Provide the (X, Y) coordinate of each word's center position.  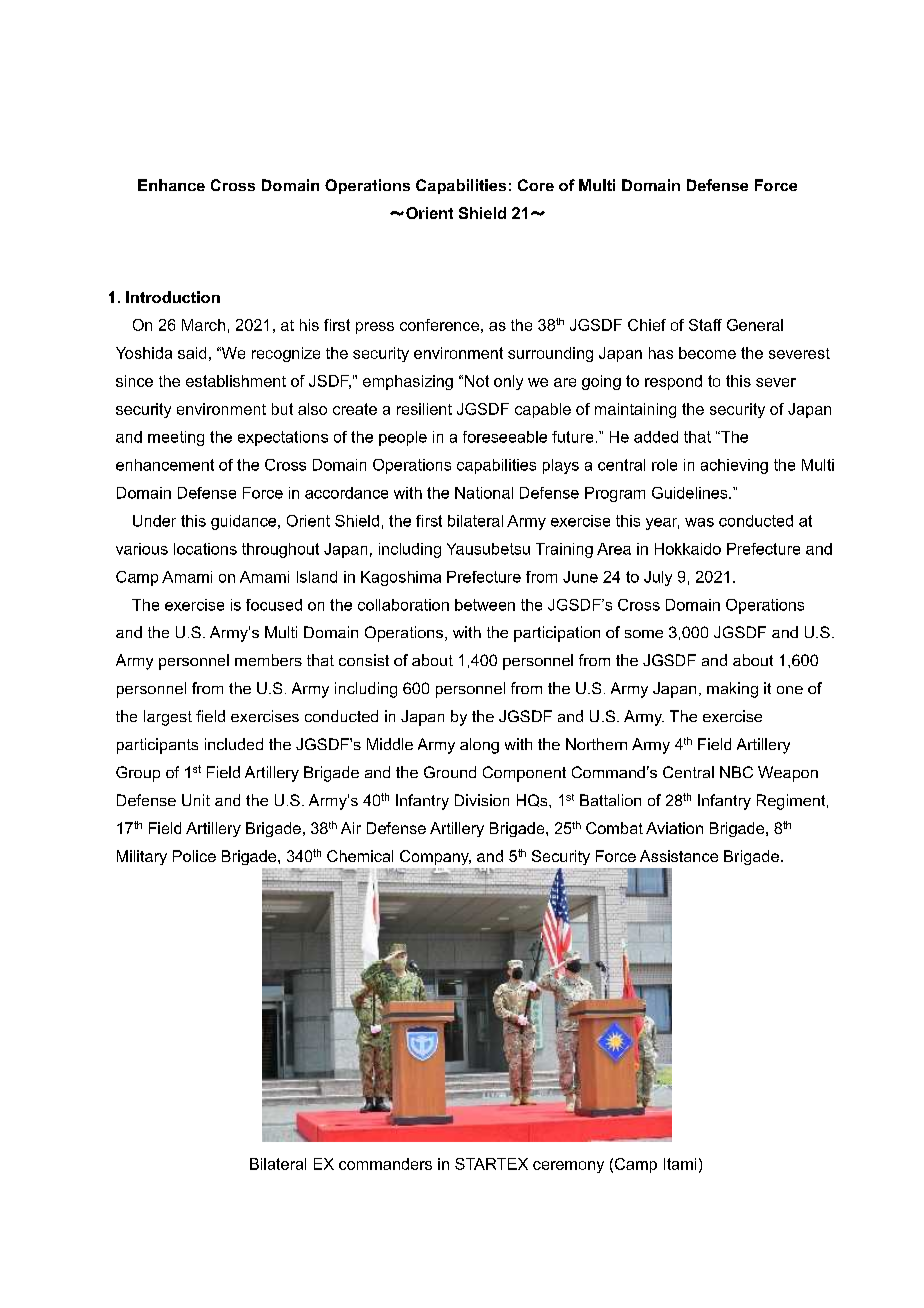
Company (435, 857)
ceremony (568, 1167)
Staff (705, 325)
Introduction (173, 297)
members (268, 660)
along (479, 746)
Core (536, 185)
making (732, 690)
